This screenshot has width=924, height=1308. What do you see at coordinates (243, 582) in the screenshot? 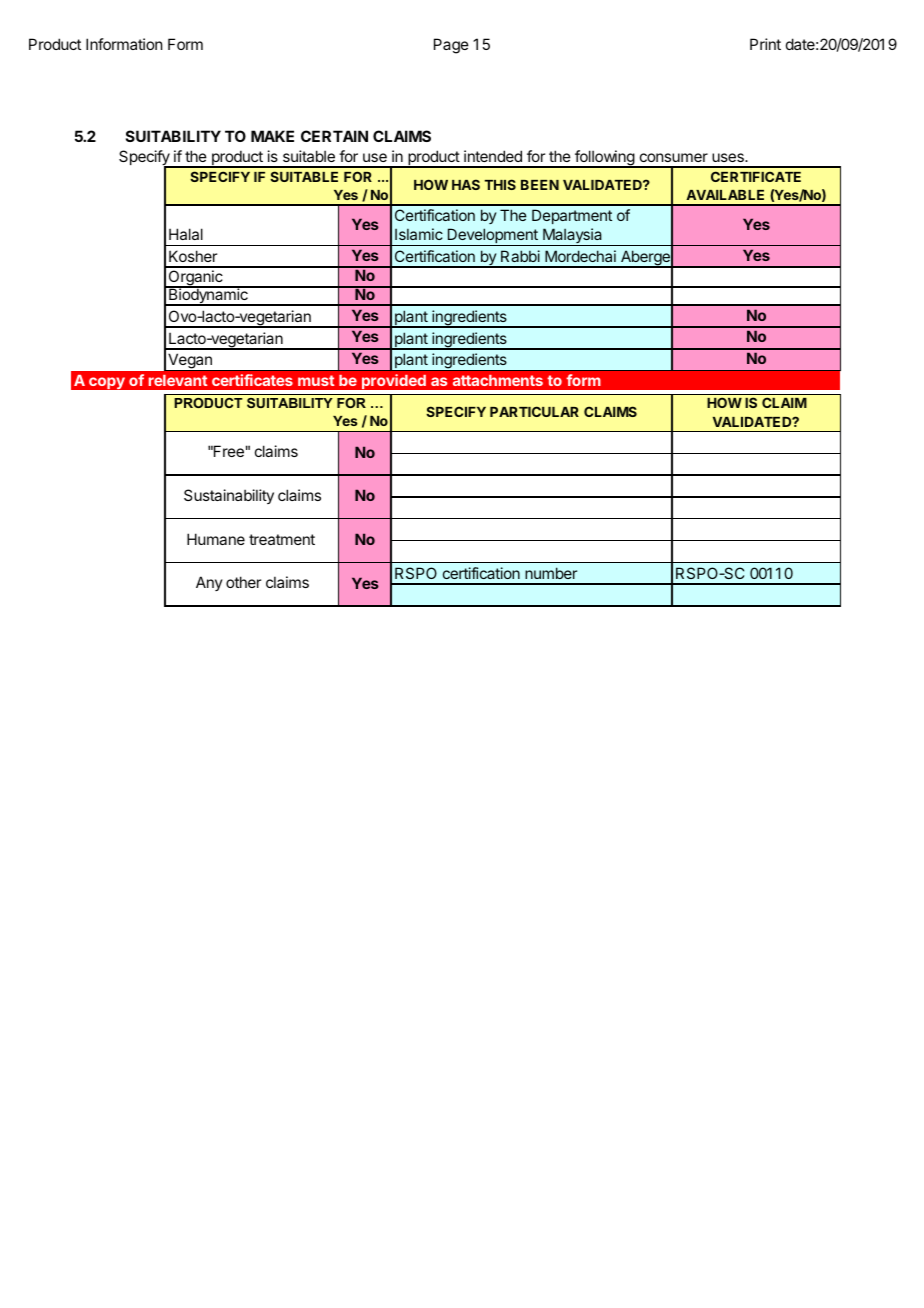
I see `other` at bounding box center [243, 582].
